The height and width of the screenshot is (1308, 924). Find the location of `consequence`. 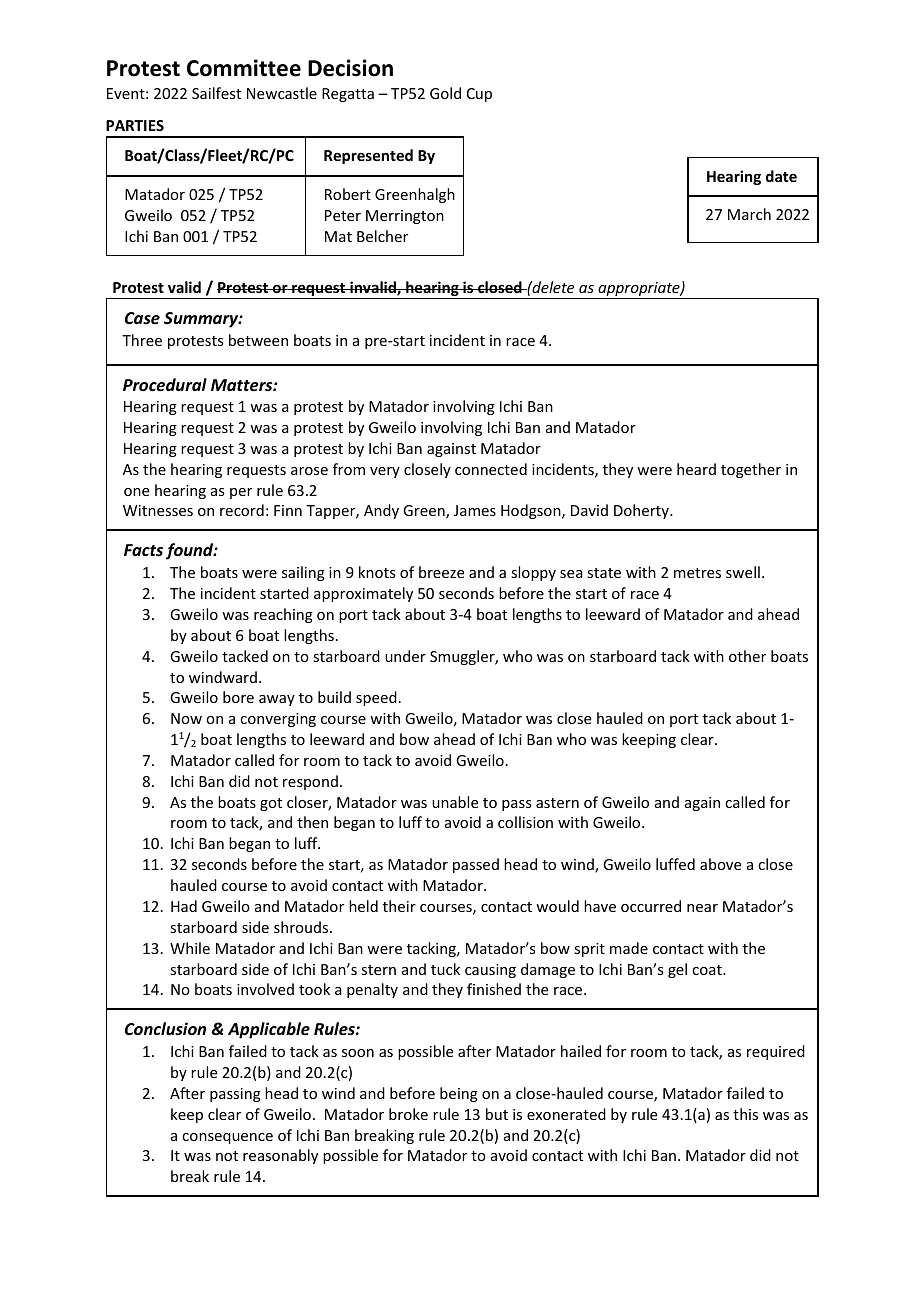

consequence is located at coordinates (227, 1138).
